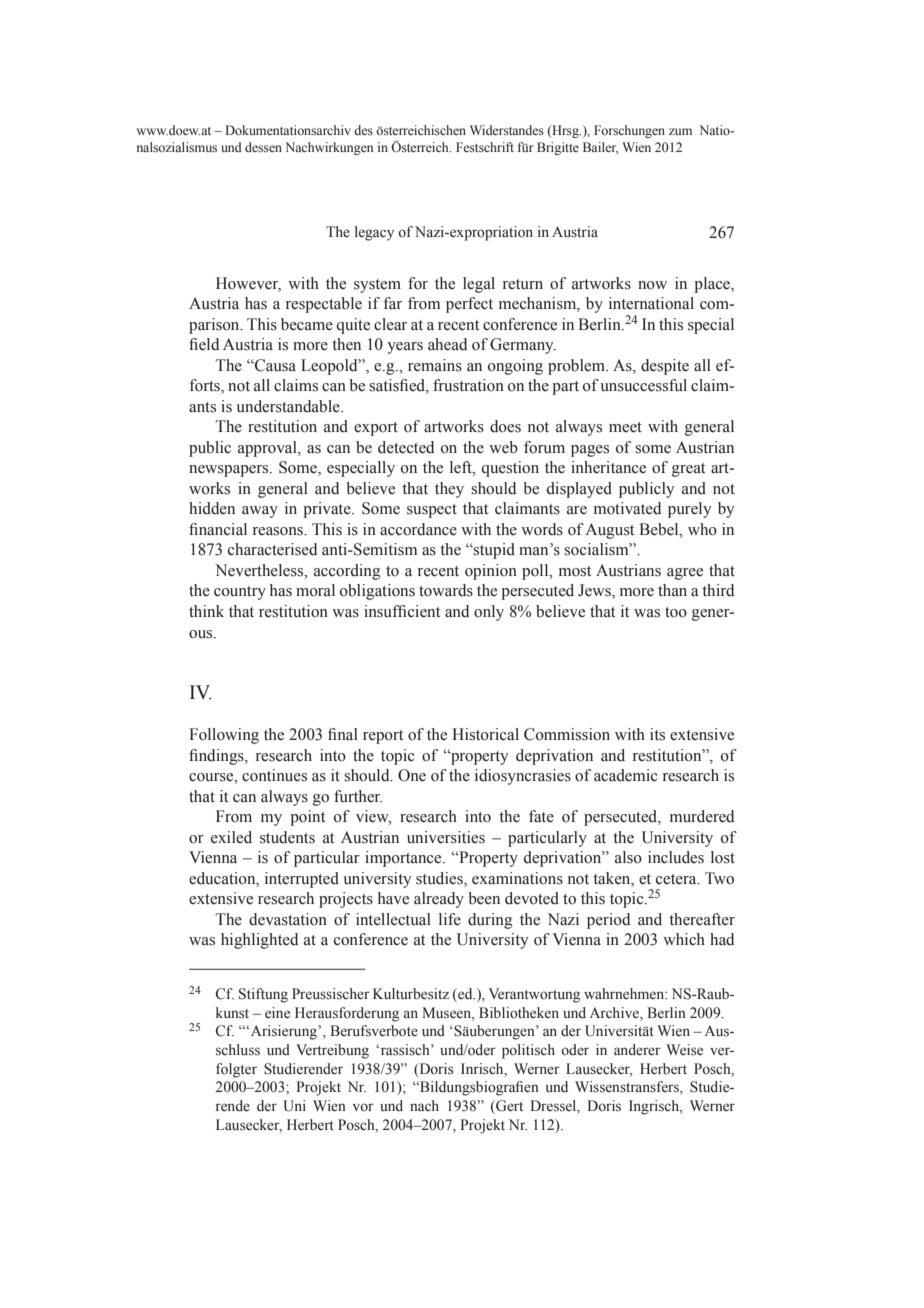 The height and width of the screenshot is (1308, 924). I want to click on respectable, so click(324, 305).
